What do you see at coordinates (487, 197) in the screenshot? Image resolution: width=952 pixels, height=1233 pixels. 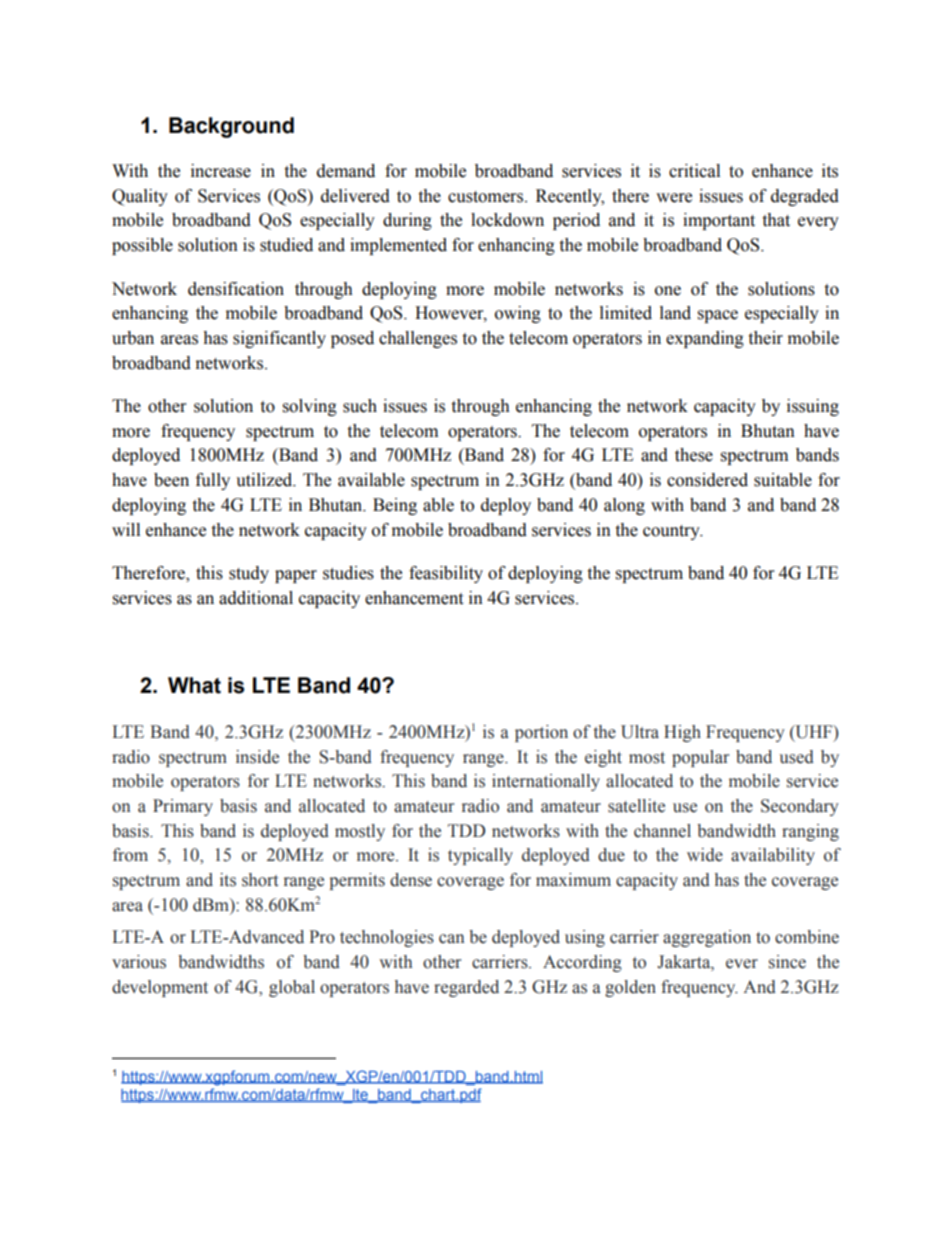 I see `customers` at bounding box center [487, 197].
